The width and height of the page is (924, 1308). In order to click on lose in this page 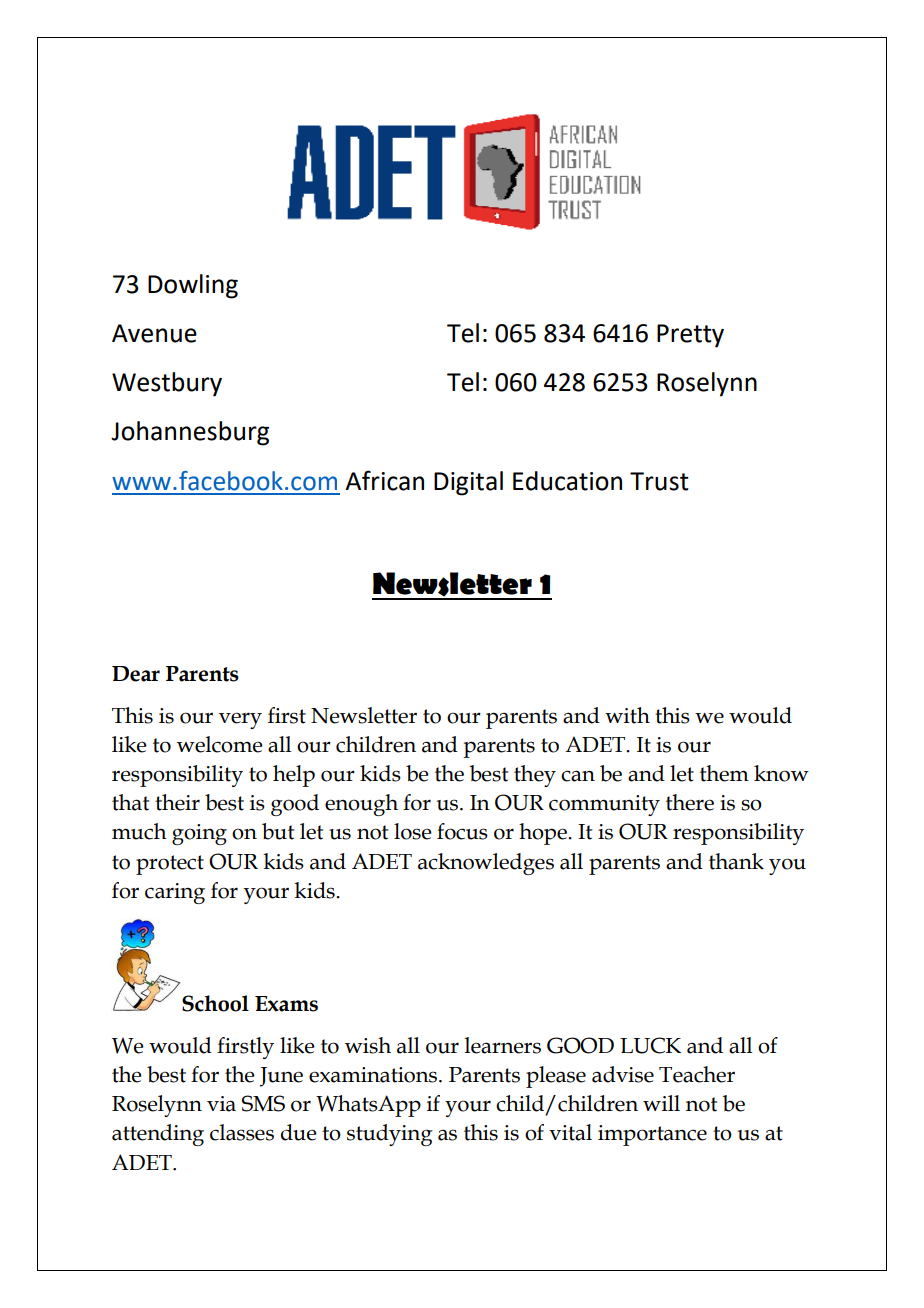, I will do `click(413, 831)`.
